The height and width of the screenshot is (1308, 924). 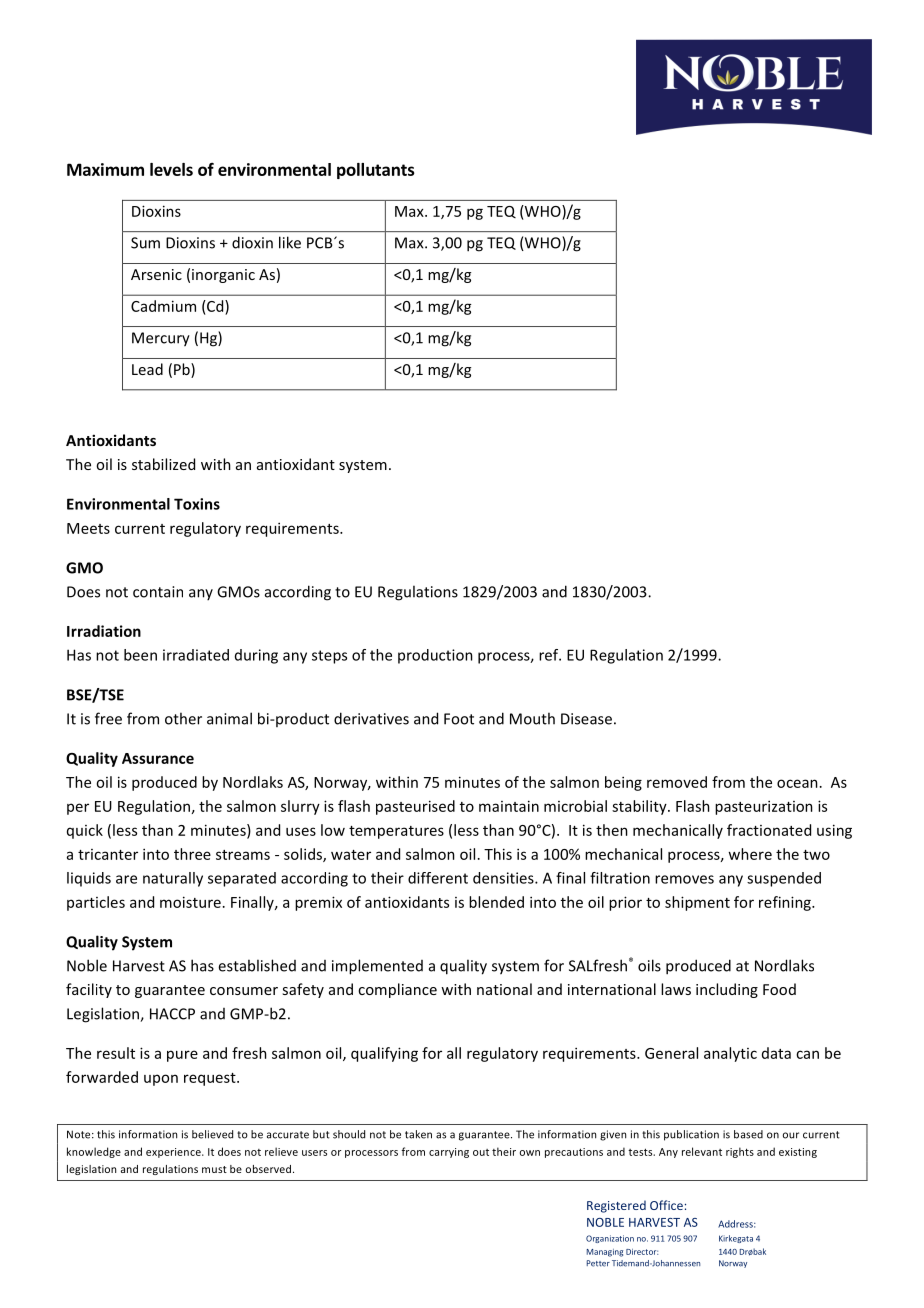 I want to click on must, so click(x=214, y=1169).
